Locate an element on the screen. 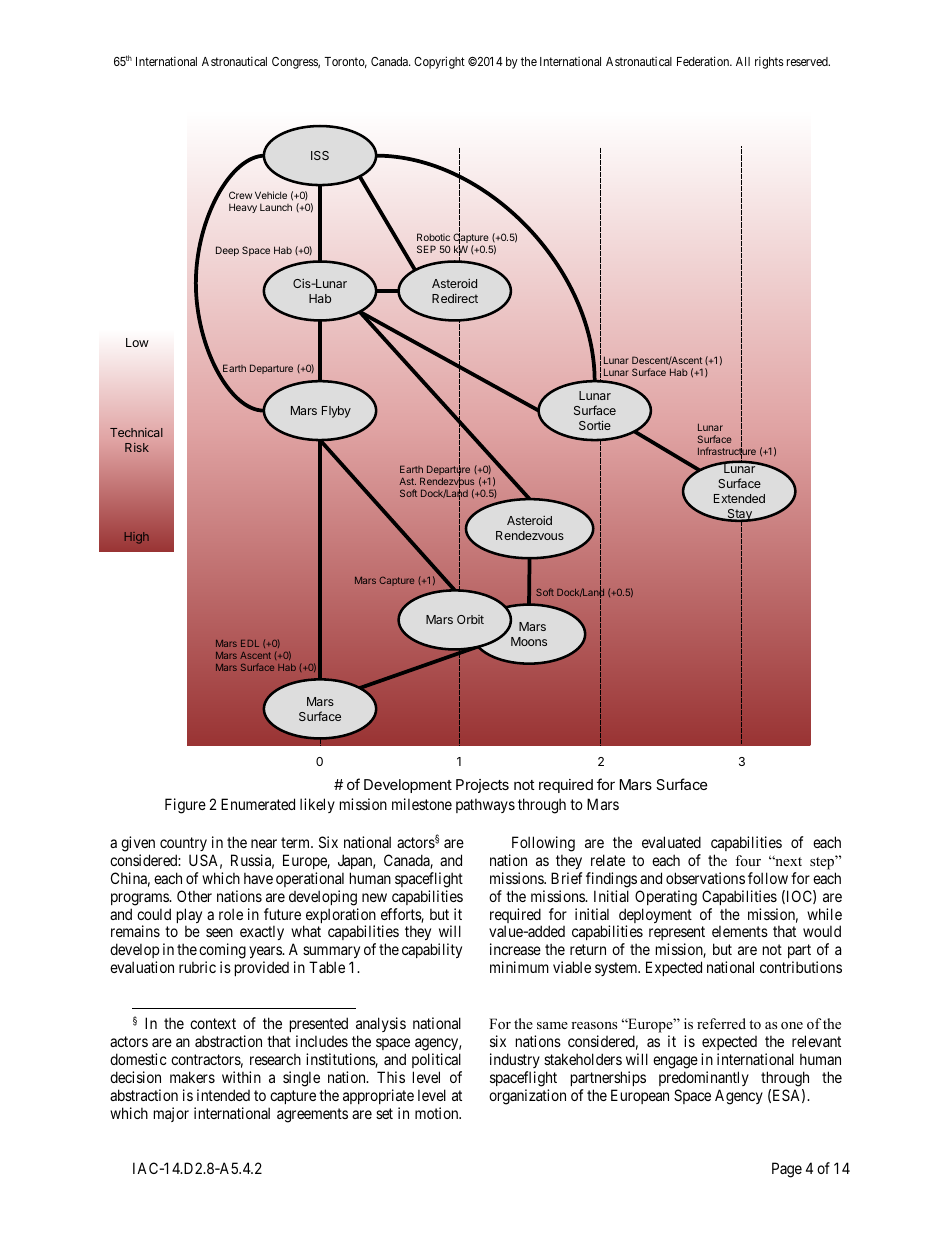 The image size is (952, 1233). All is located at coordinates (743, 61).
